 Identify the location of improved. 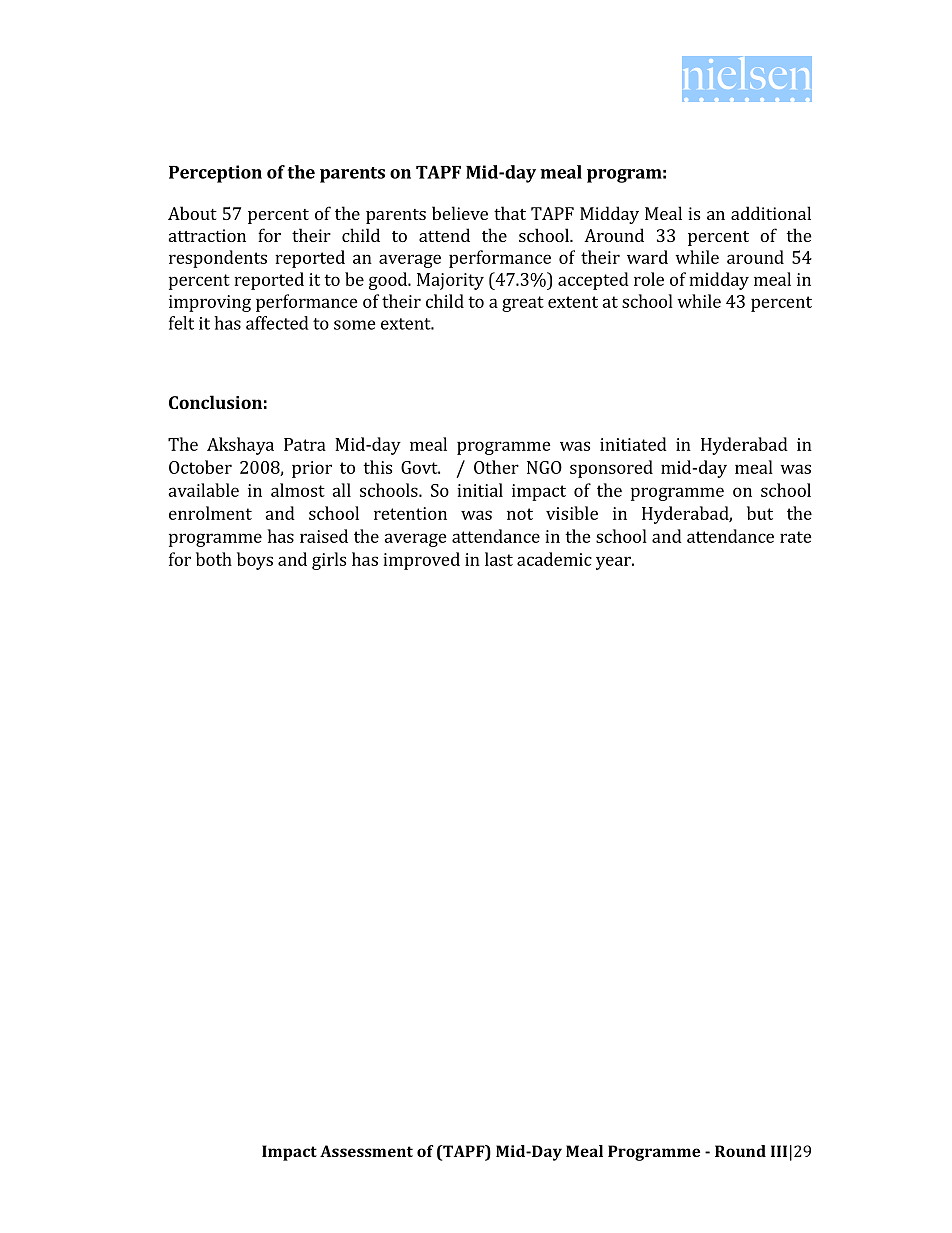
(421, 561).
